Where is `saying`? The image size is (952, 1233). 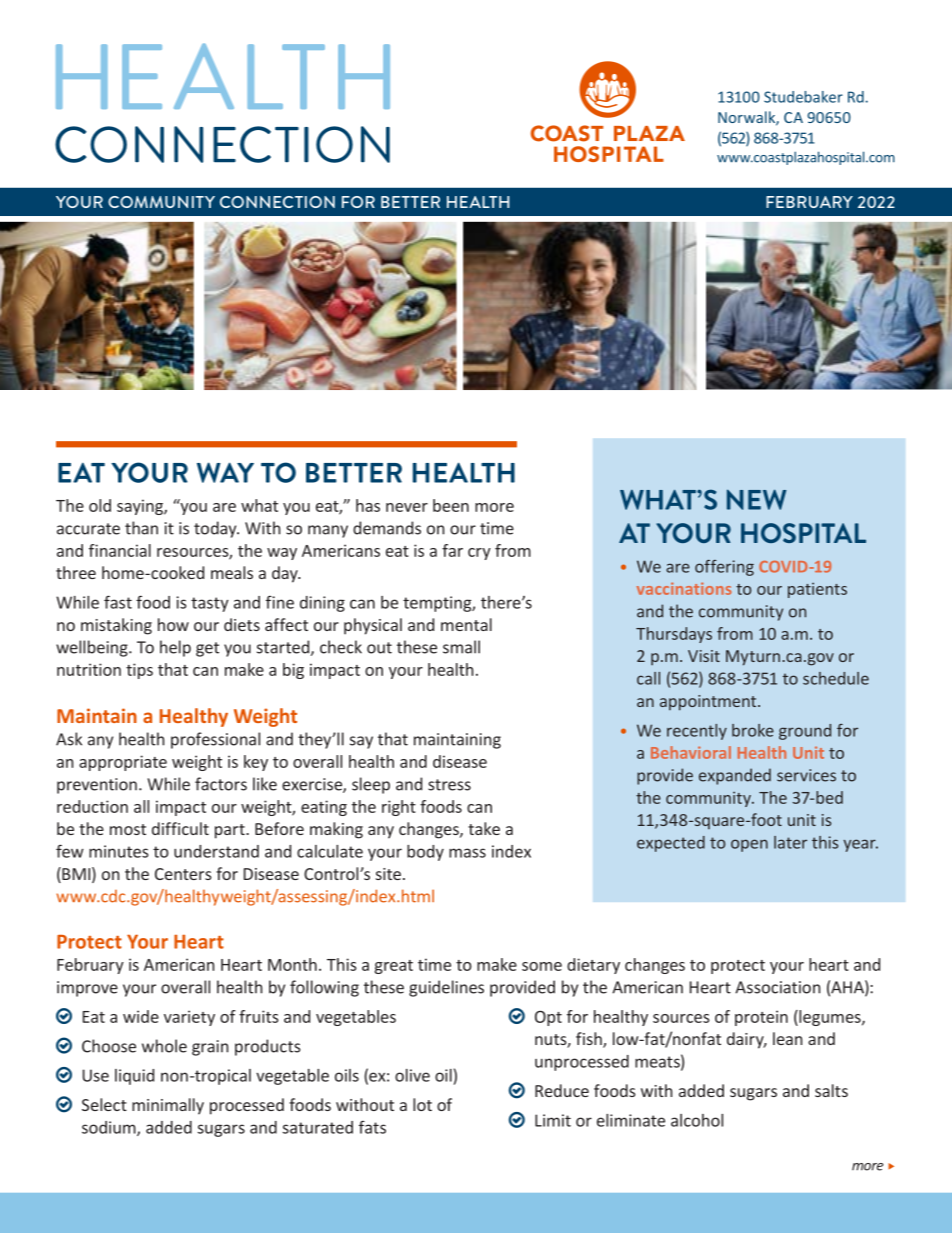 saying is located at coordinates (141, 507).
